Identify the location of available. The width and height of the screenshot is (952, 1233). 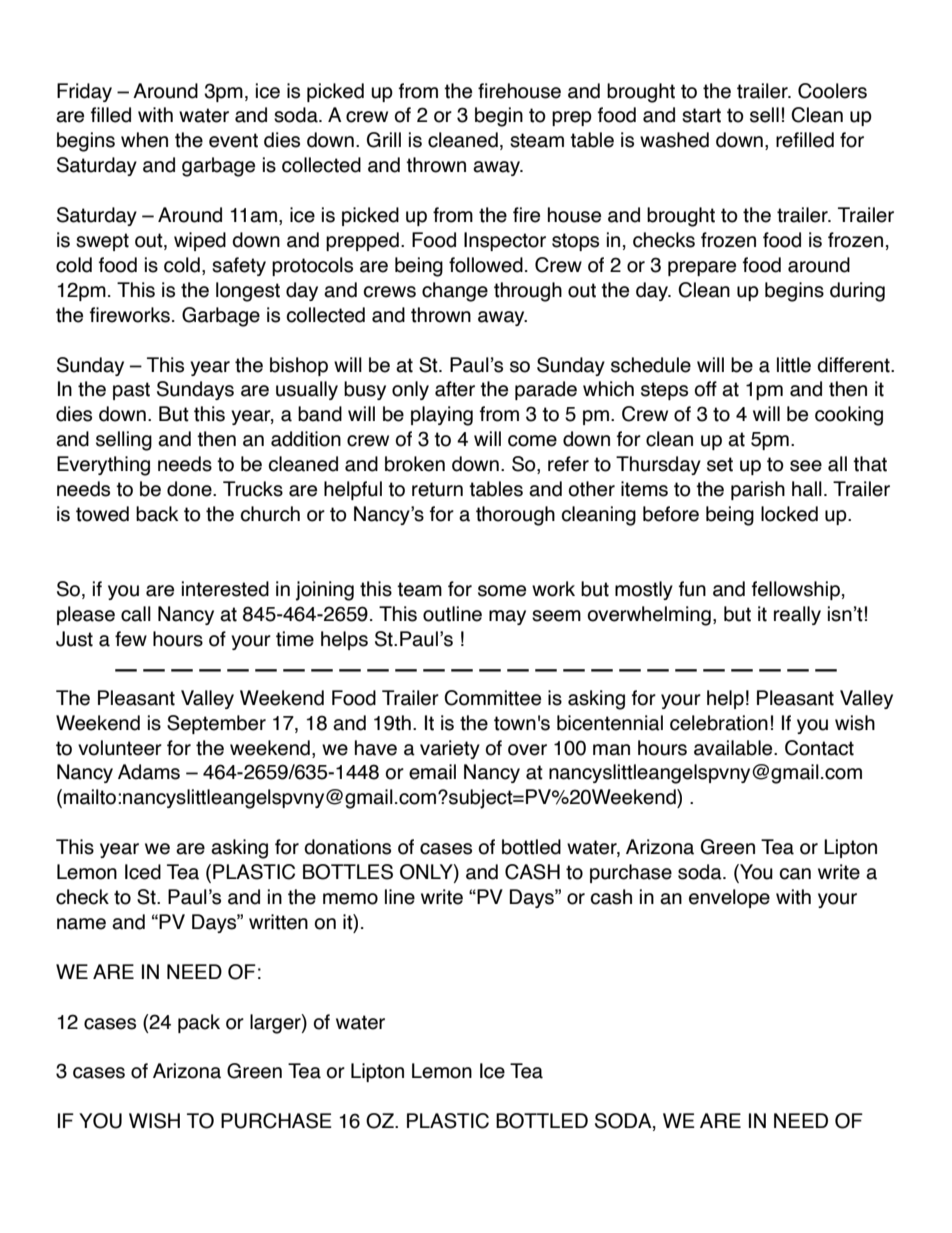
(734, 748).
